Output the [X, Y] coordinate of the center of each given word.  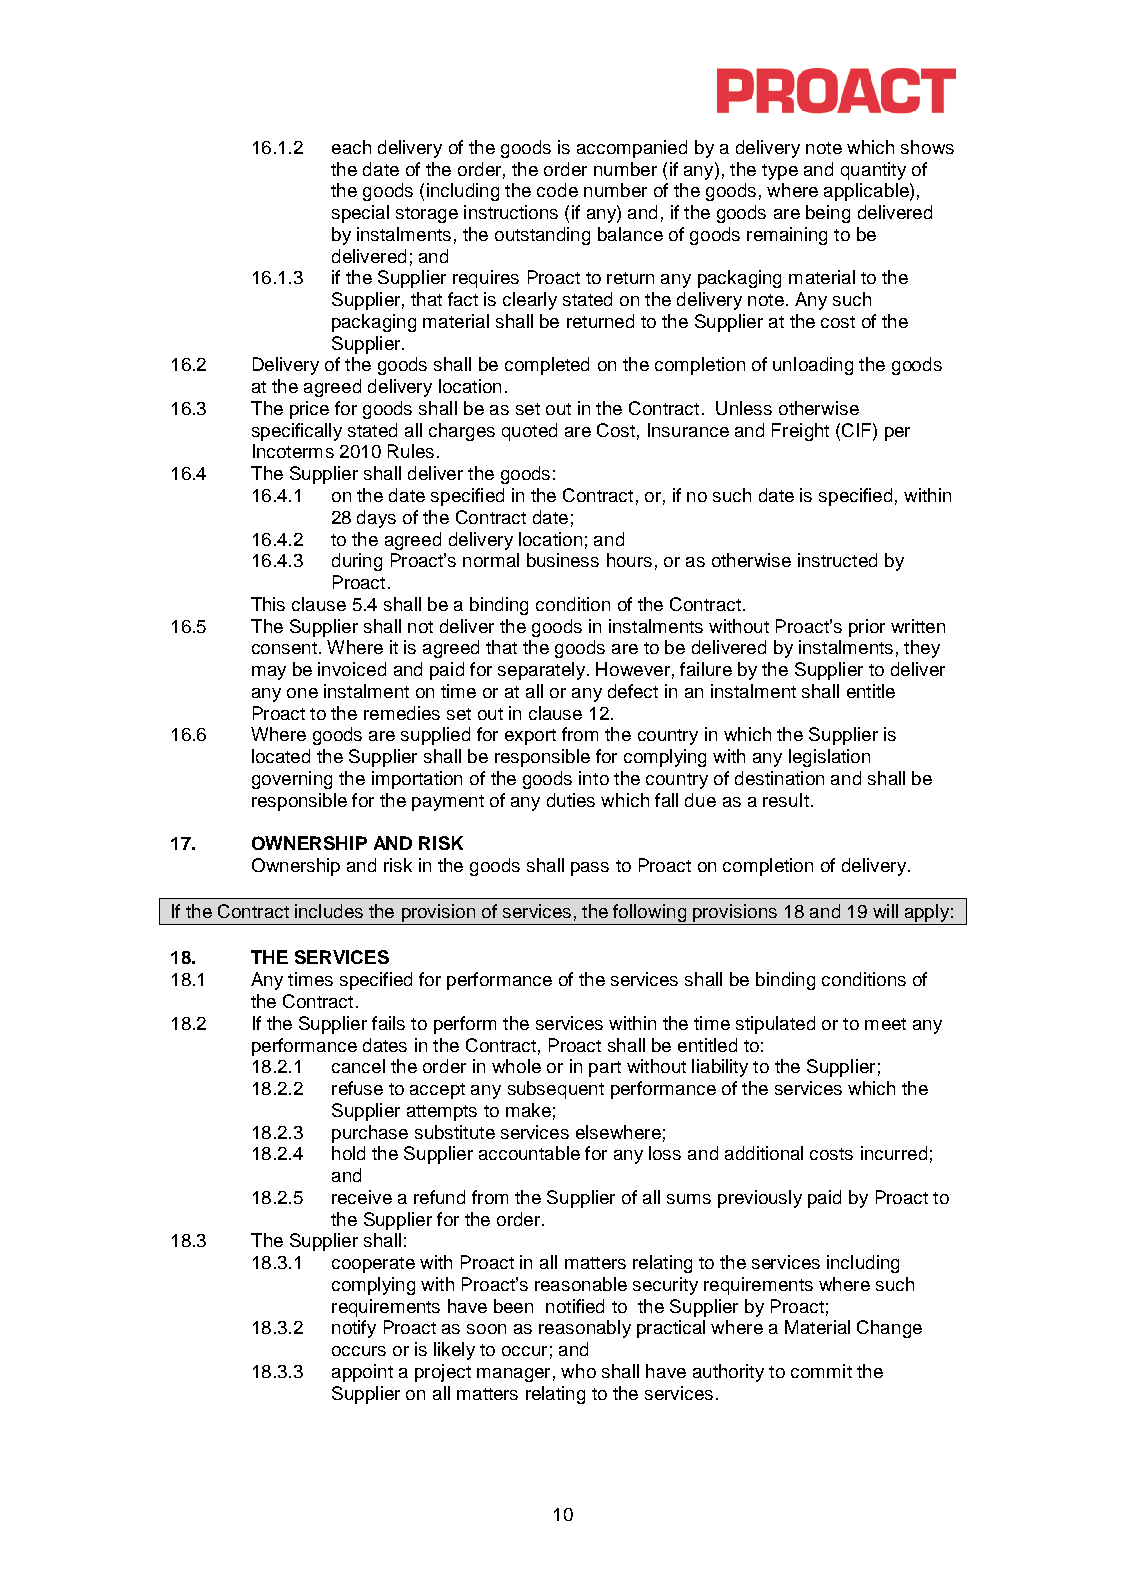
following [650, 914]
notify [354, 1329]
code [557, 190]
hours [629, 560]
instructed [837, 560]
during [357, 562]
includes [329, 911]
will [885, 911]
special [360, 214]
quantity [873, 171]
